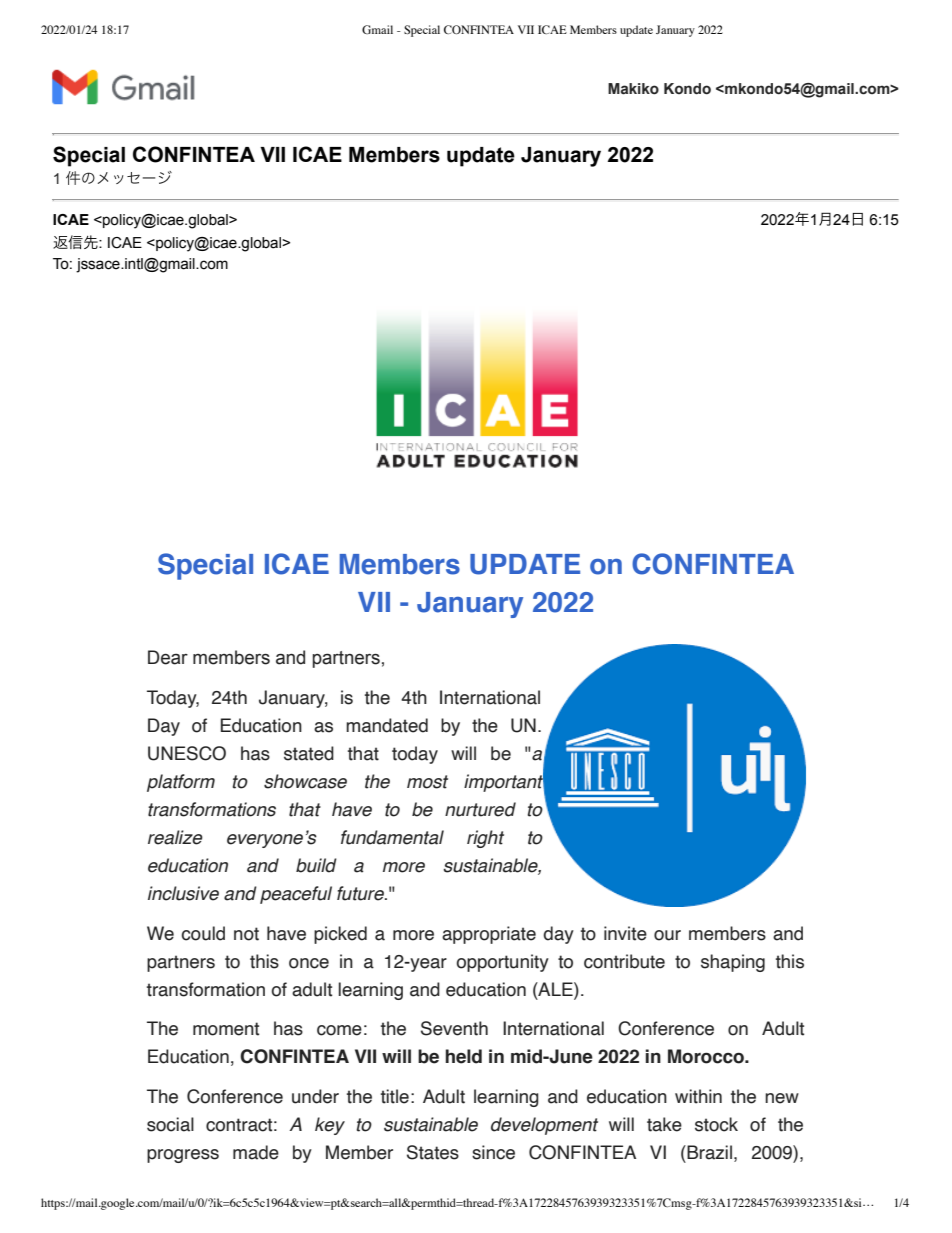 The image size is (952, 1233). Describe the element at coordinates (296, 895) in the image. I see `peaceful` at that location.
